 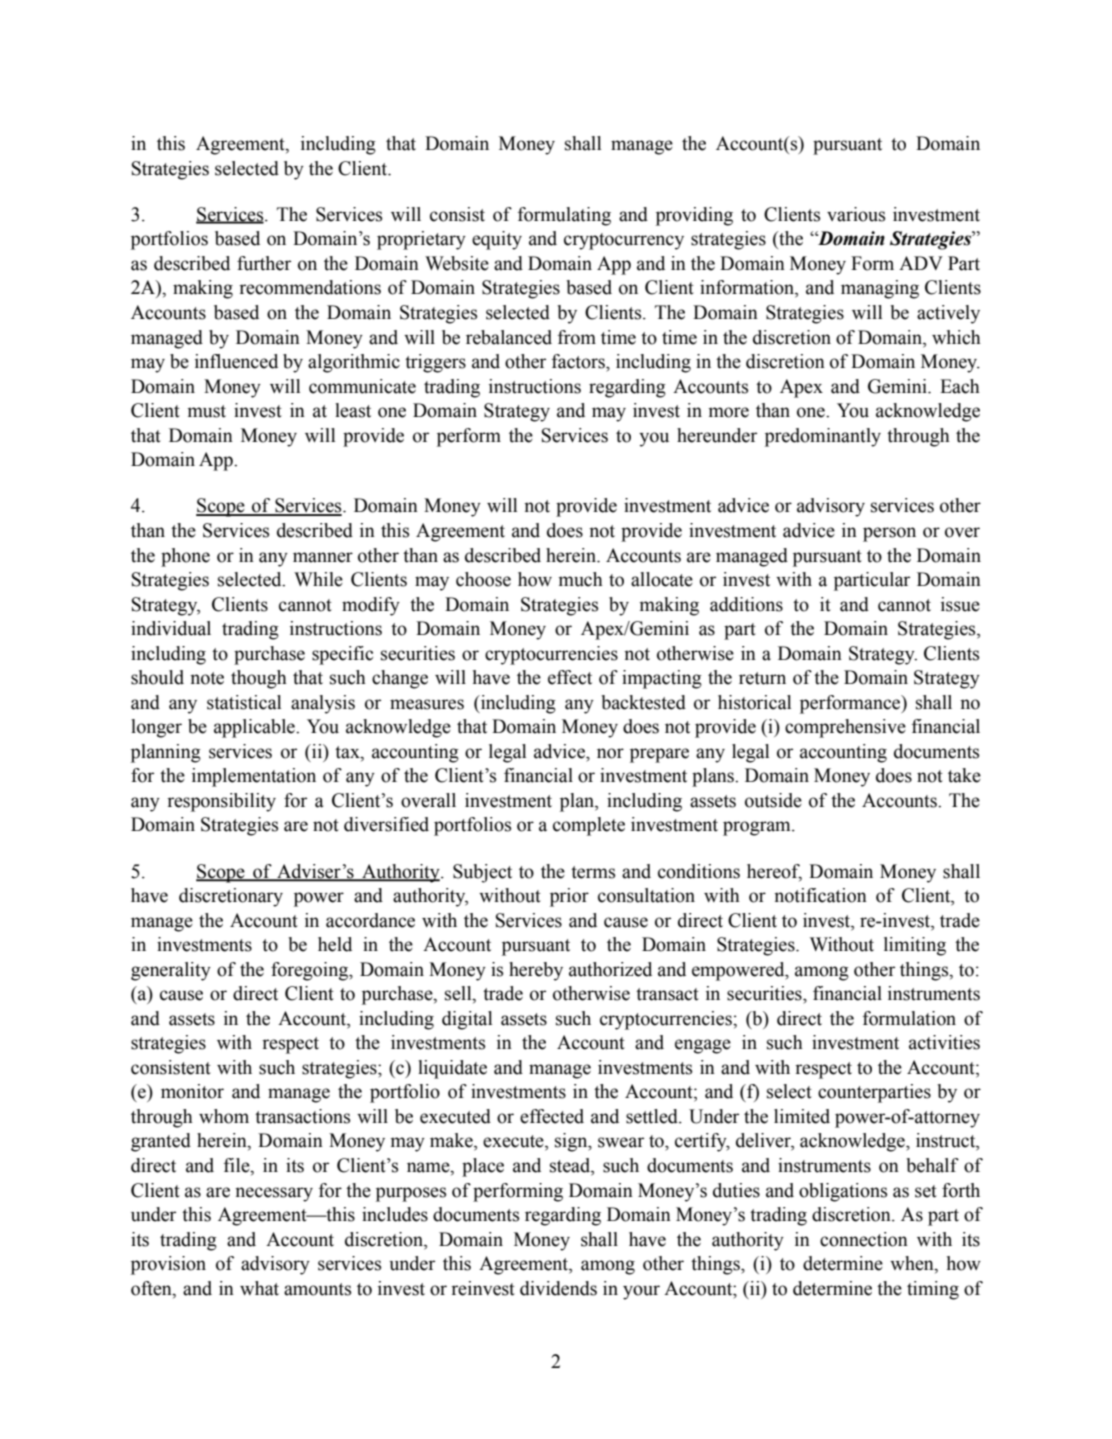 I want to click on various, so click(x=856, y=214).
